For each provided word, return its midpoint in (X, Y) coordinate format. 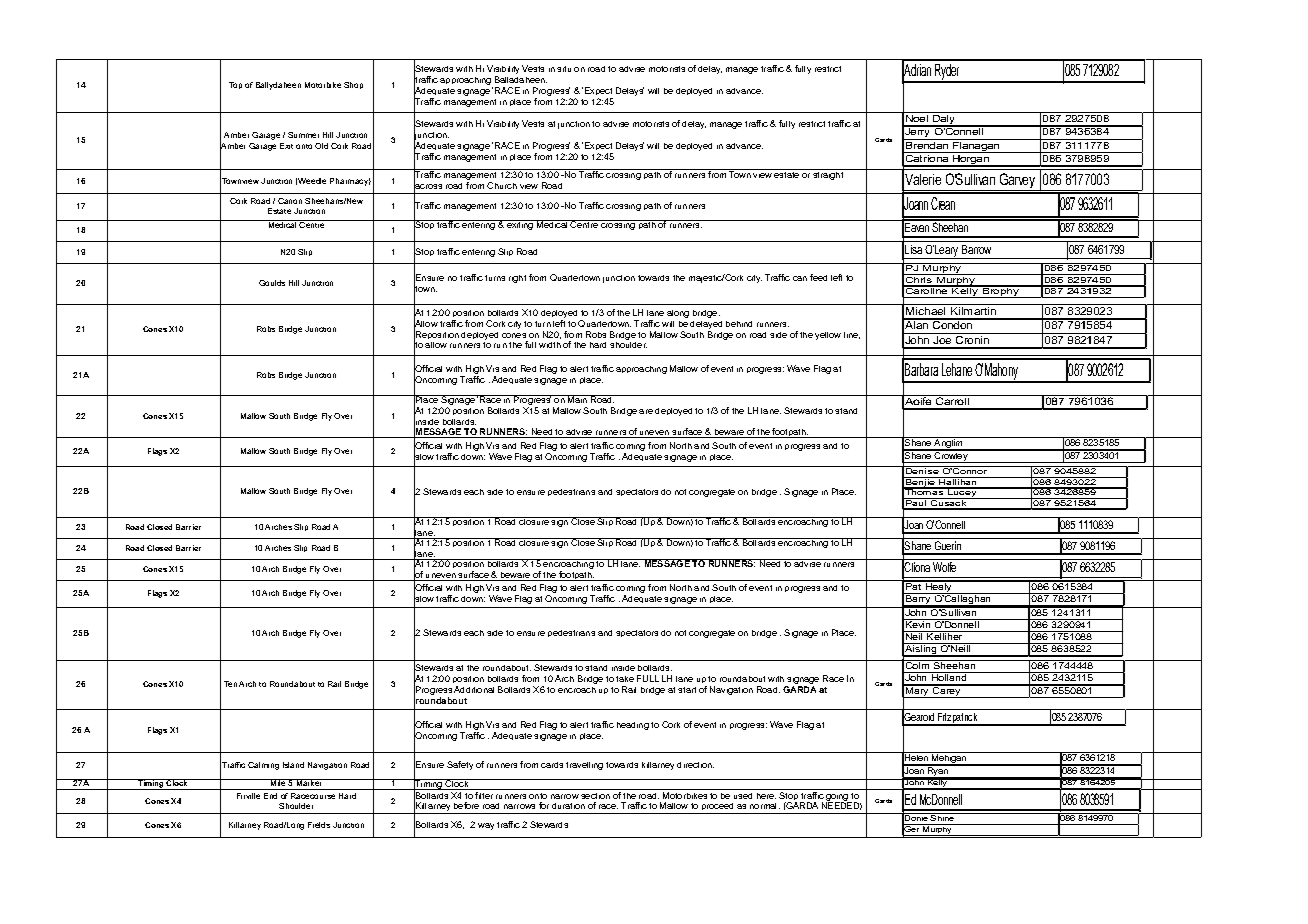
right (517, 279)
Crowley (951, 456)
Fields (319, 825)
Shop (353, 85)
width (550, 345)
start (687, 690)
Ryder (947, 73)
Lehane (957, 369)
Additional (474, 689)
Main (578, 399)
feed (818, 277)
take (625, 679)
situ (564, 69)
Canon (290, 201)
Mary (917, 691)
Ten (230, 684)
